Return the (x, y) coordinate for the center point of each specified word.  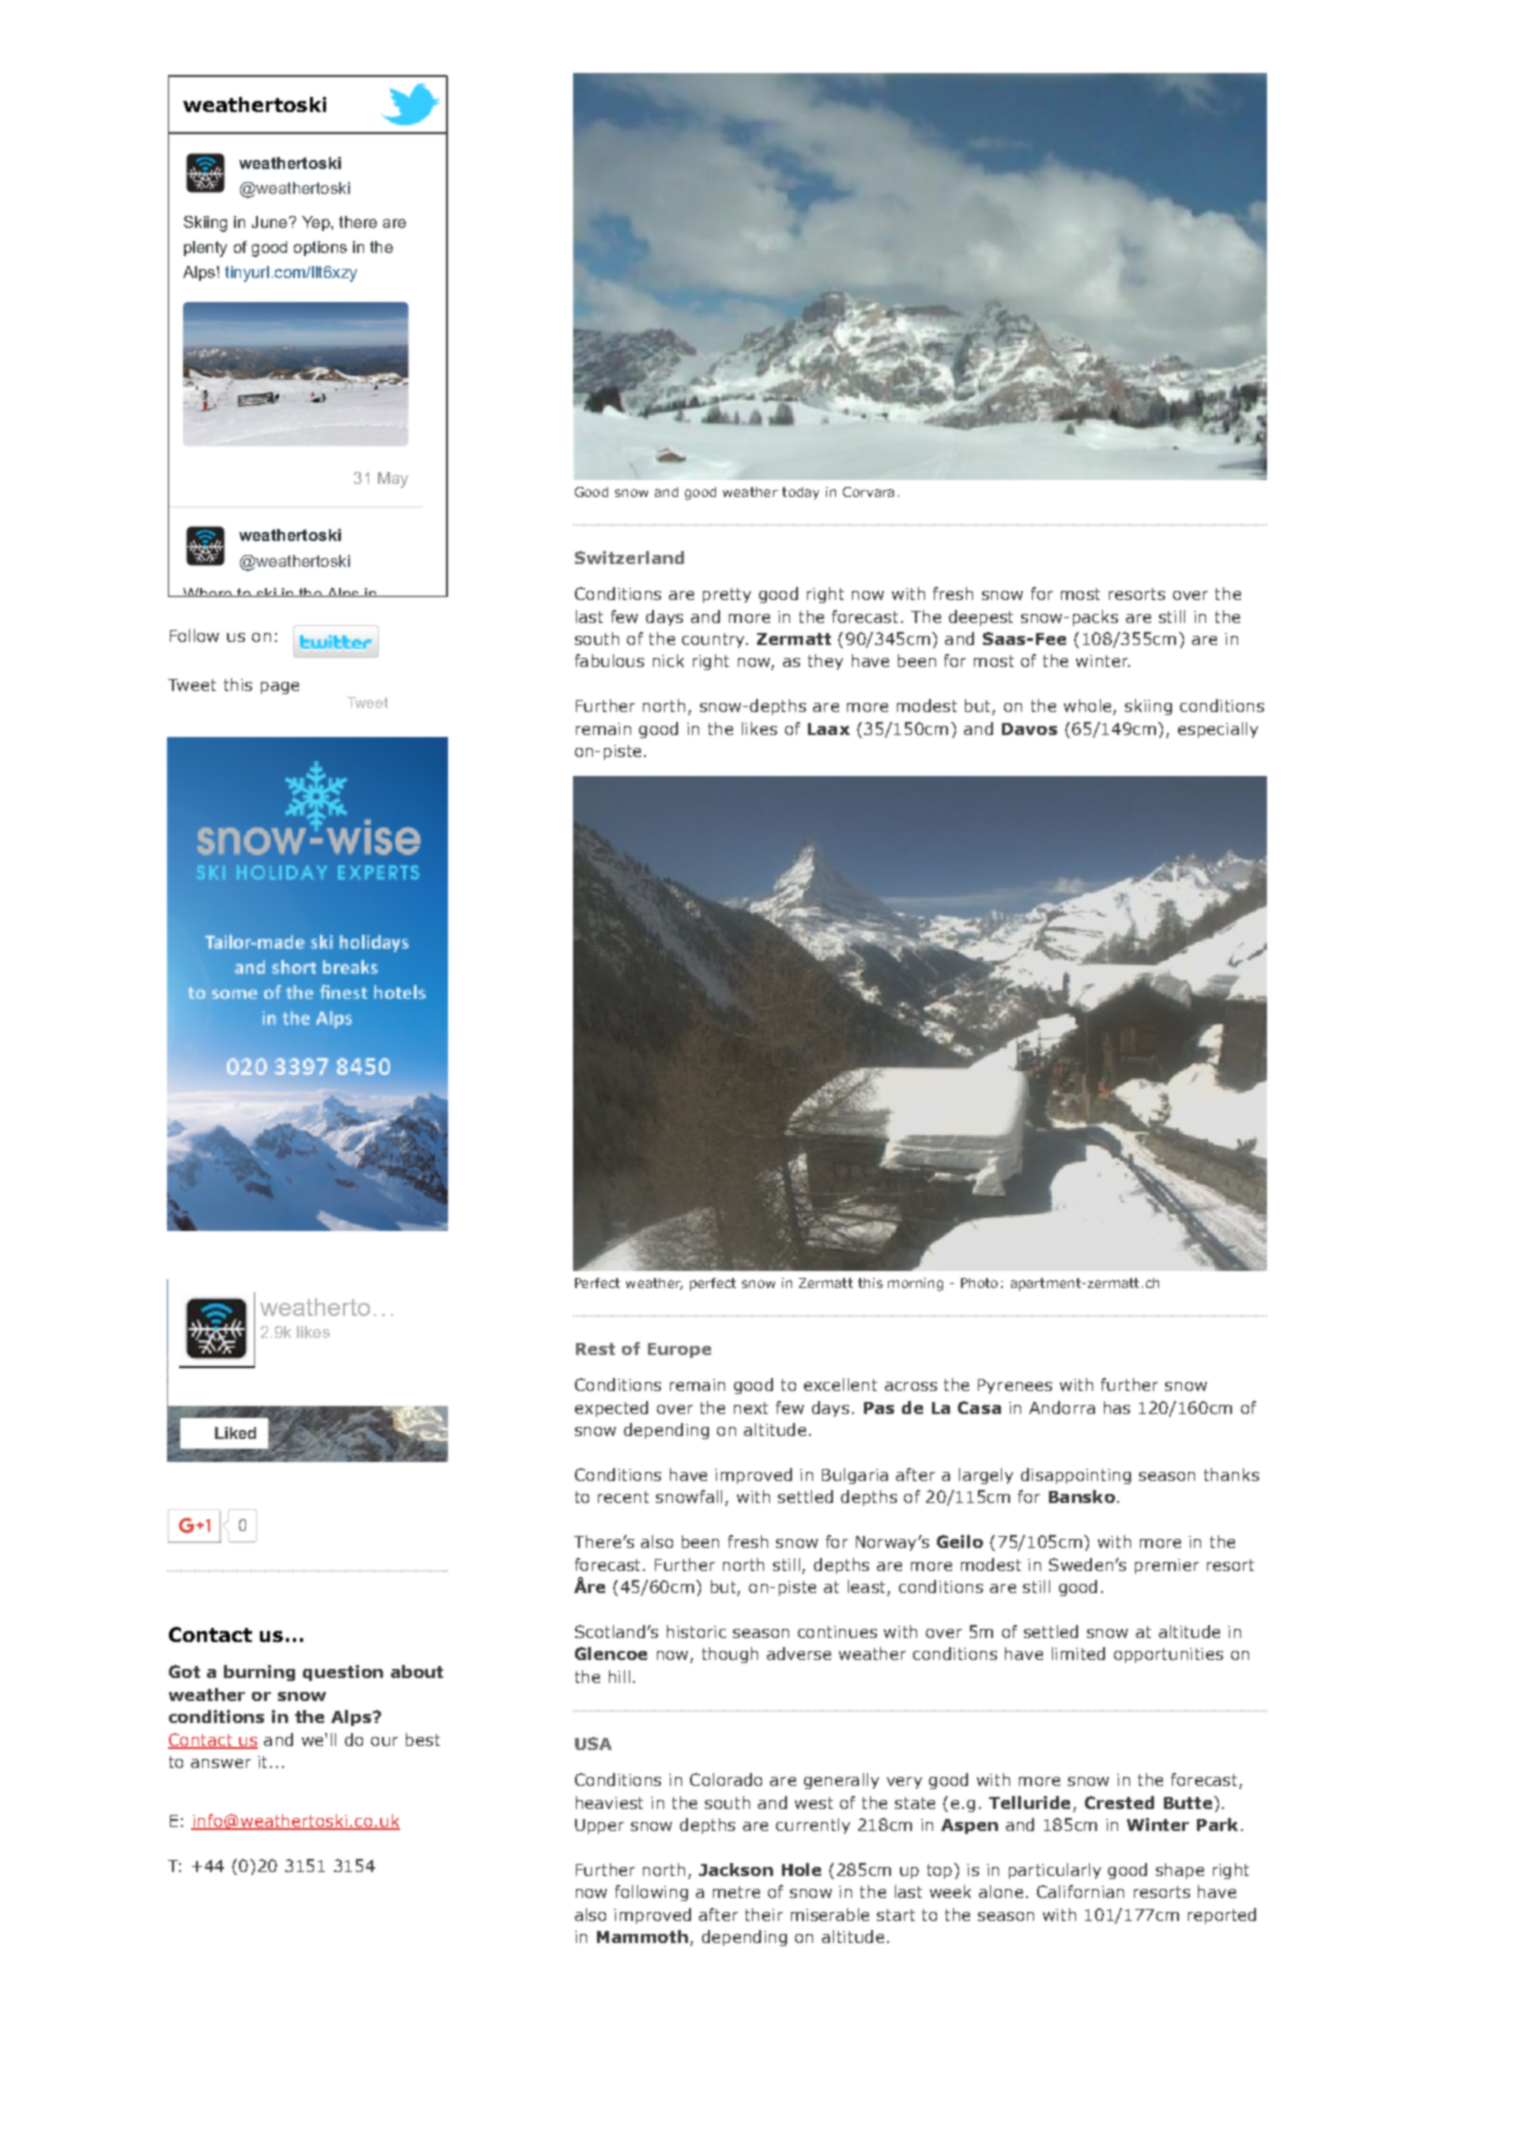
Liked (235, 1433)
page (280, 688)
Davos (1029, 729)
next (751, 1408)
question (343, 1673)
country (714, 640)
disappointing (1076, 1476)
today (800, 493)
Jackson (736, 1869)
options (320, 248)
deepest (981, 618)
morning (915, 1284)
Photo (979, 1283)
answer (221, 1763)
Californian (1080, 1891)
